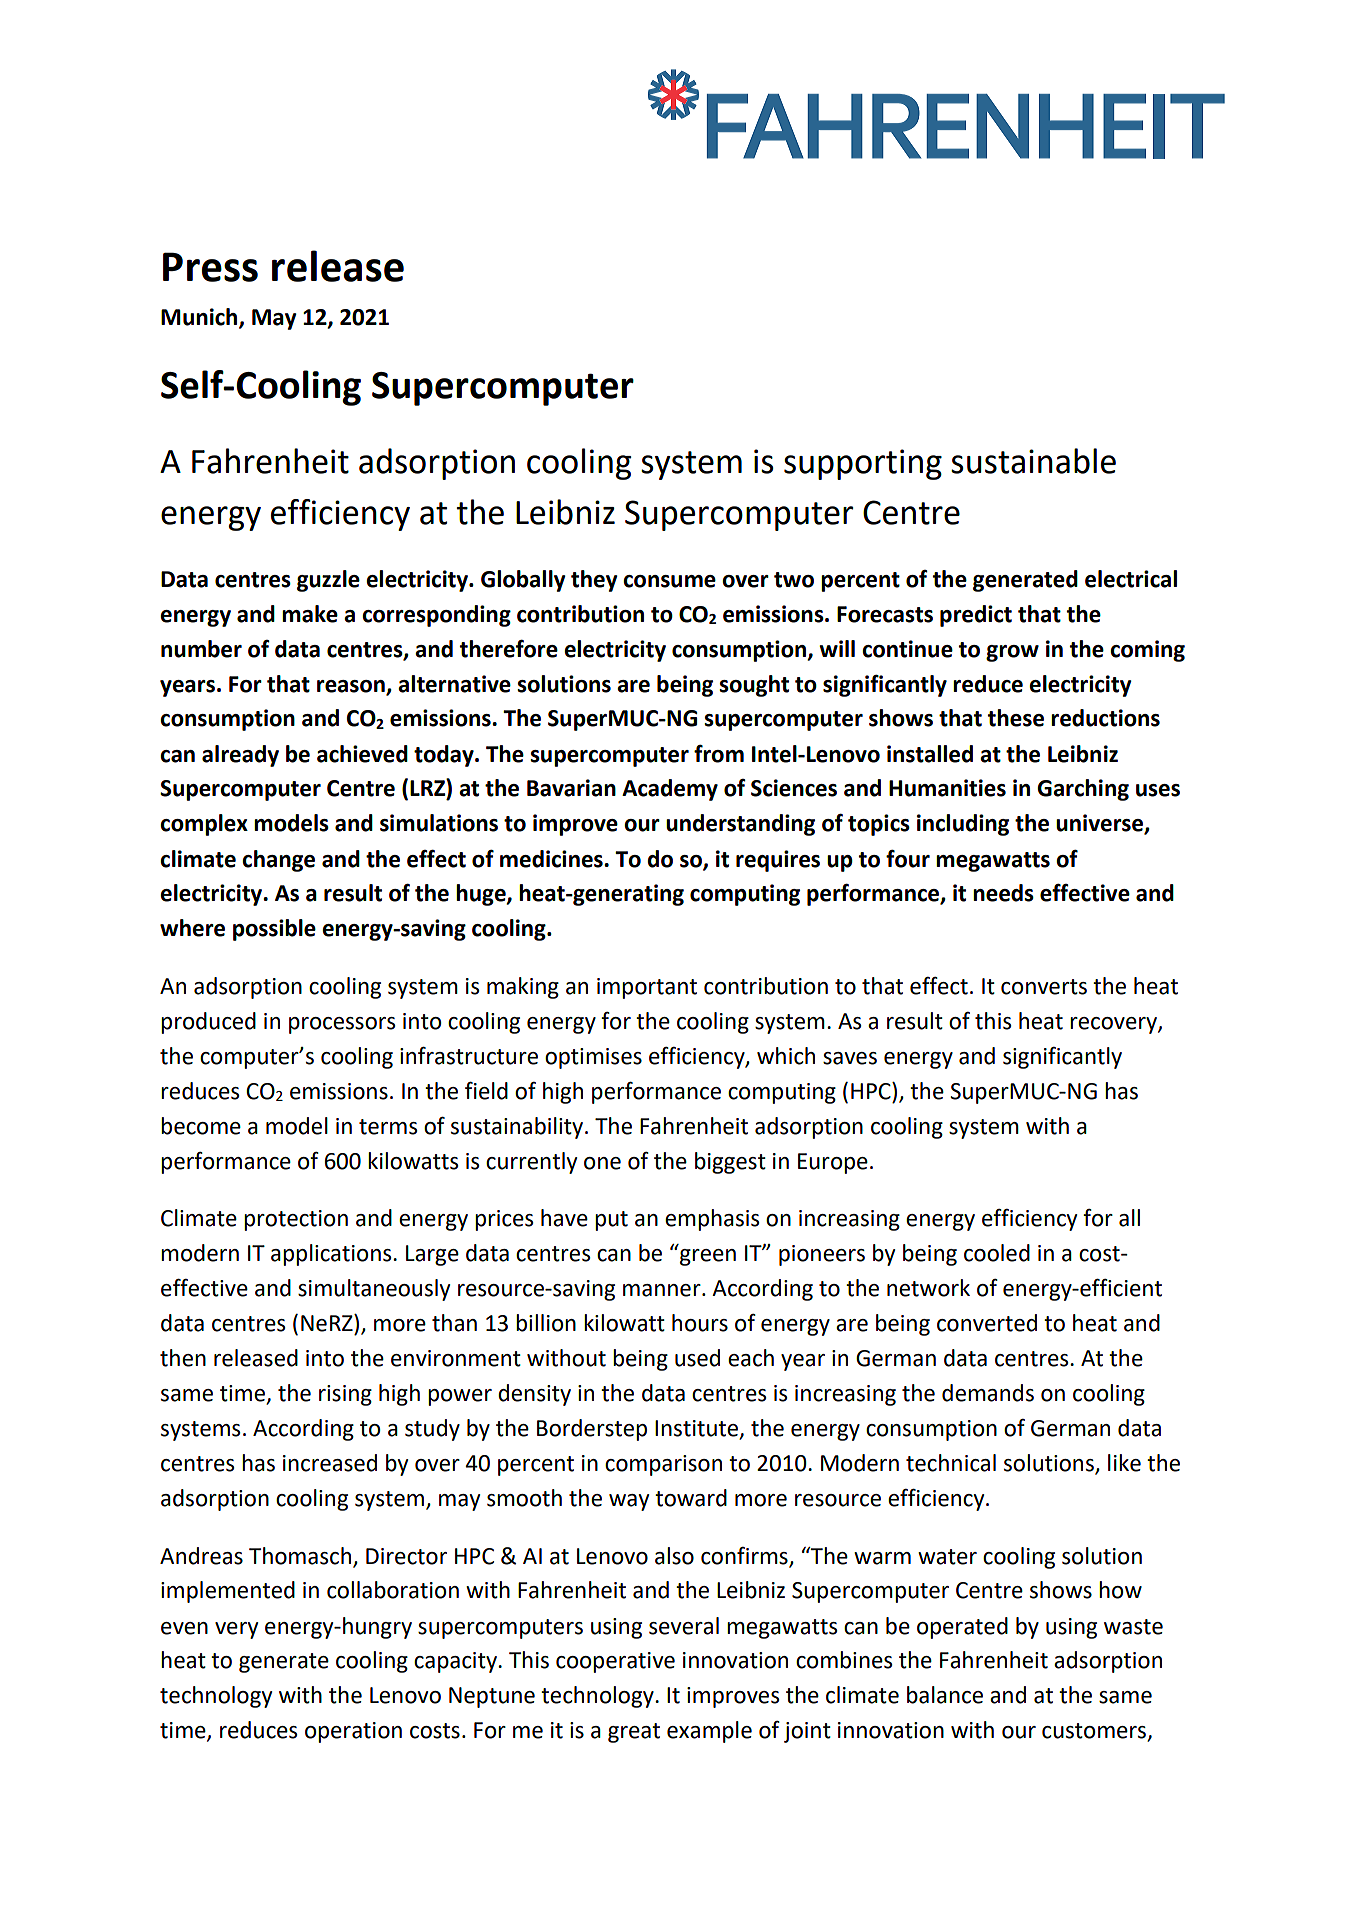  I want to click on sought, so click(754, 686).
